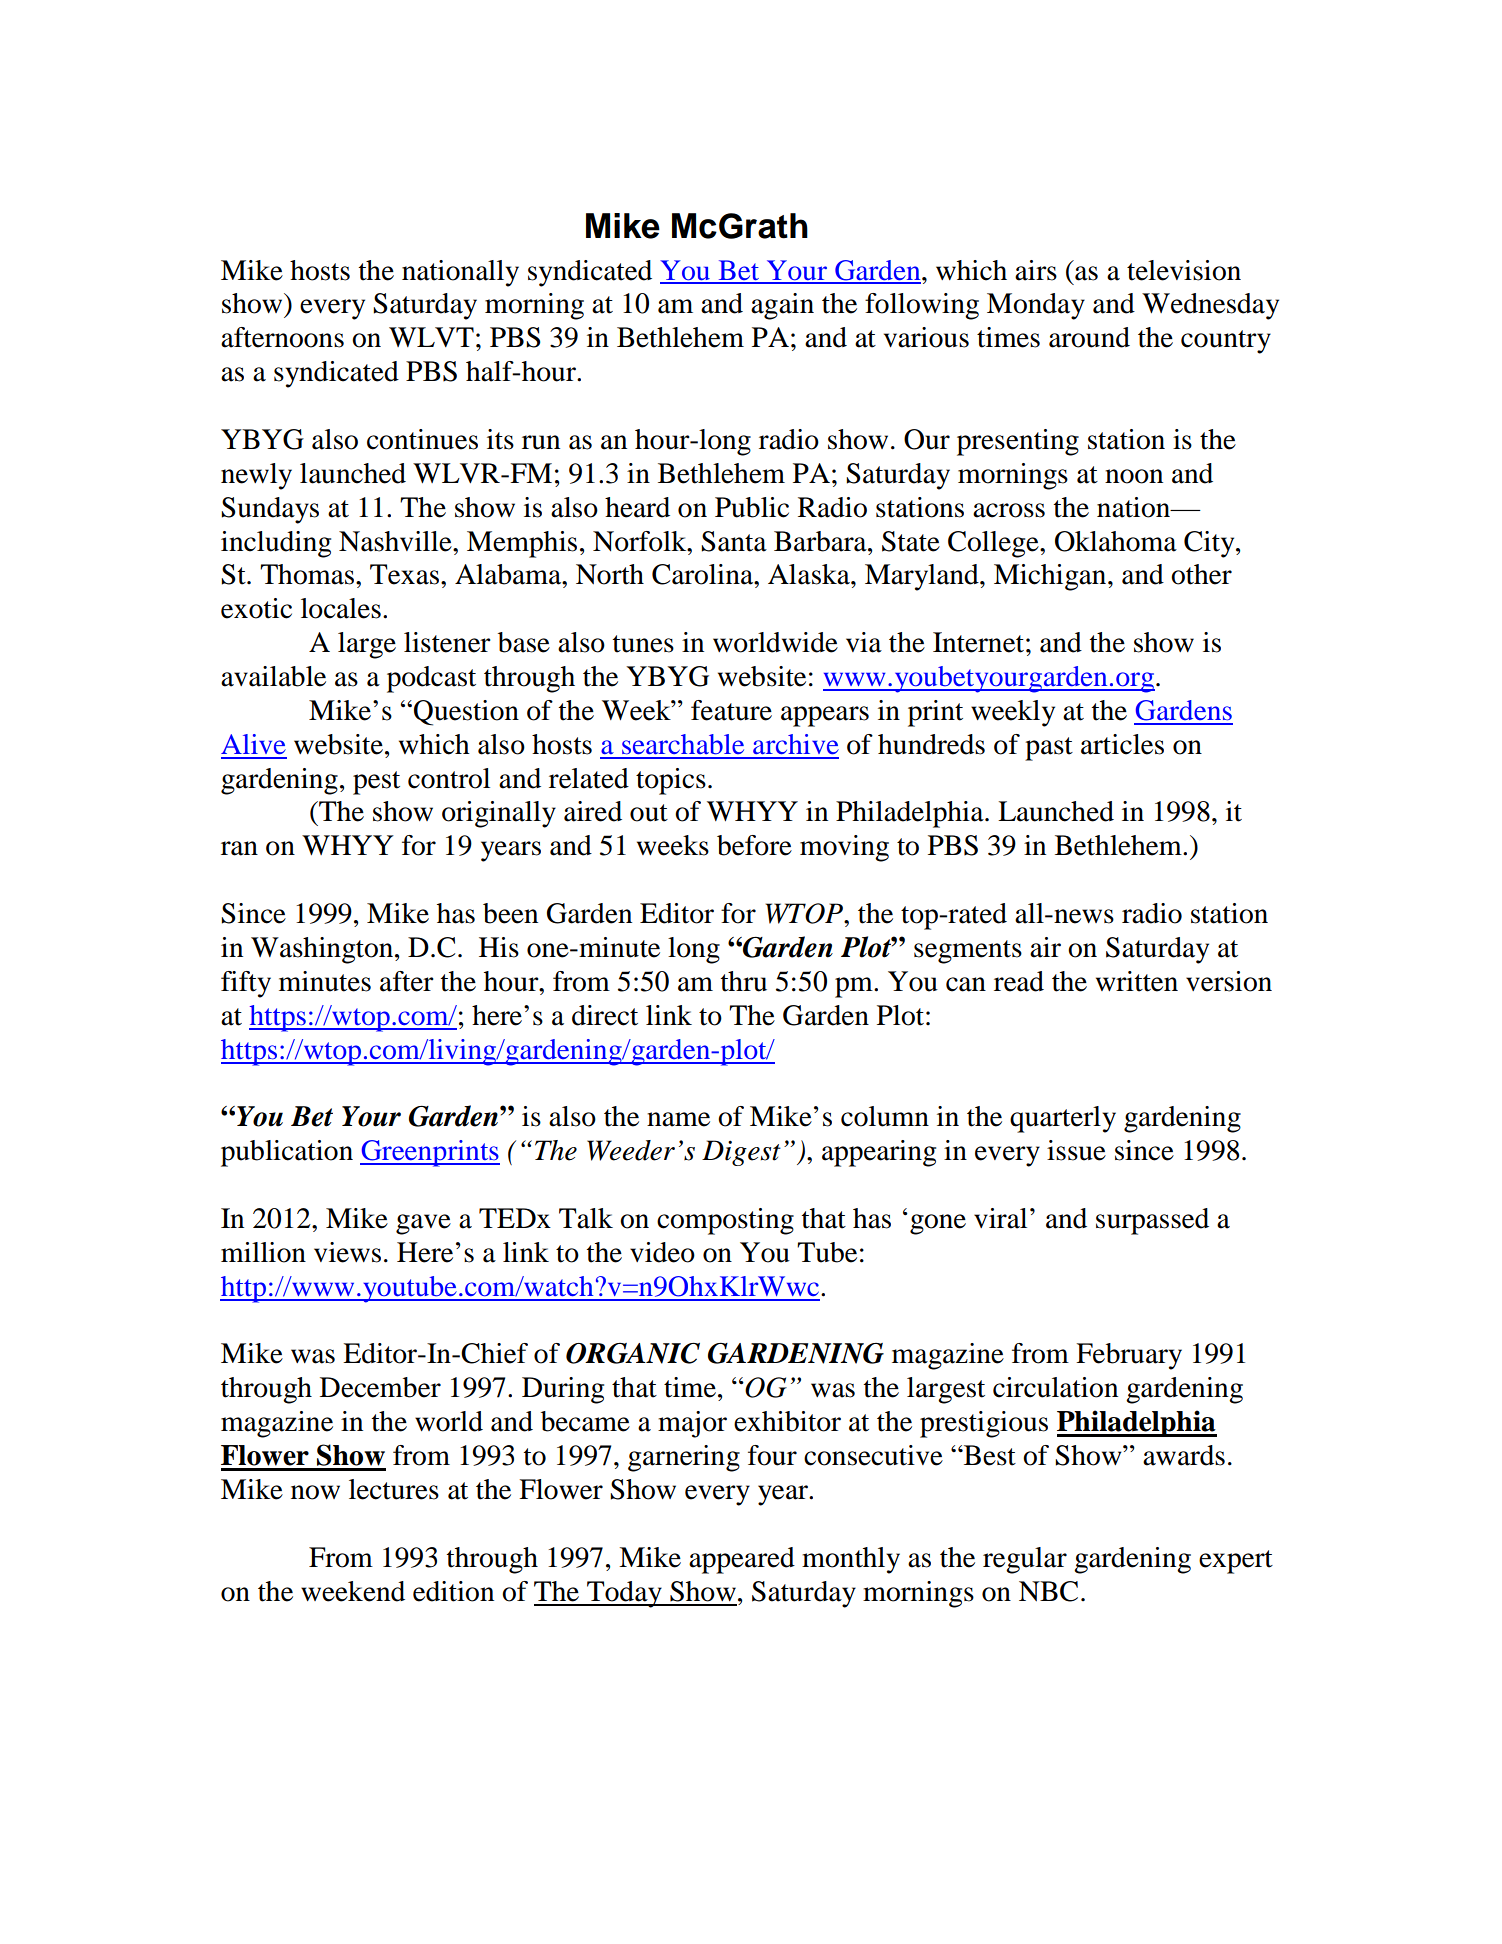 Image resolution: width=1502 pixels, height=1944 pixels. What do you see at coordinates (322, 950) in the screenshot?
I see `Washington` at bounding box center [322, 950].
